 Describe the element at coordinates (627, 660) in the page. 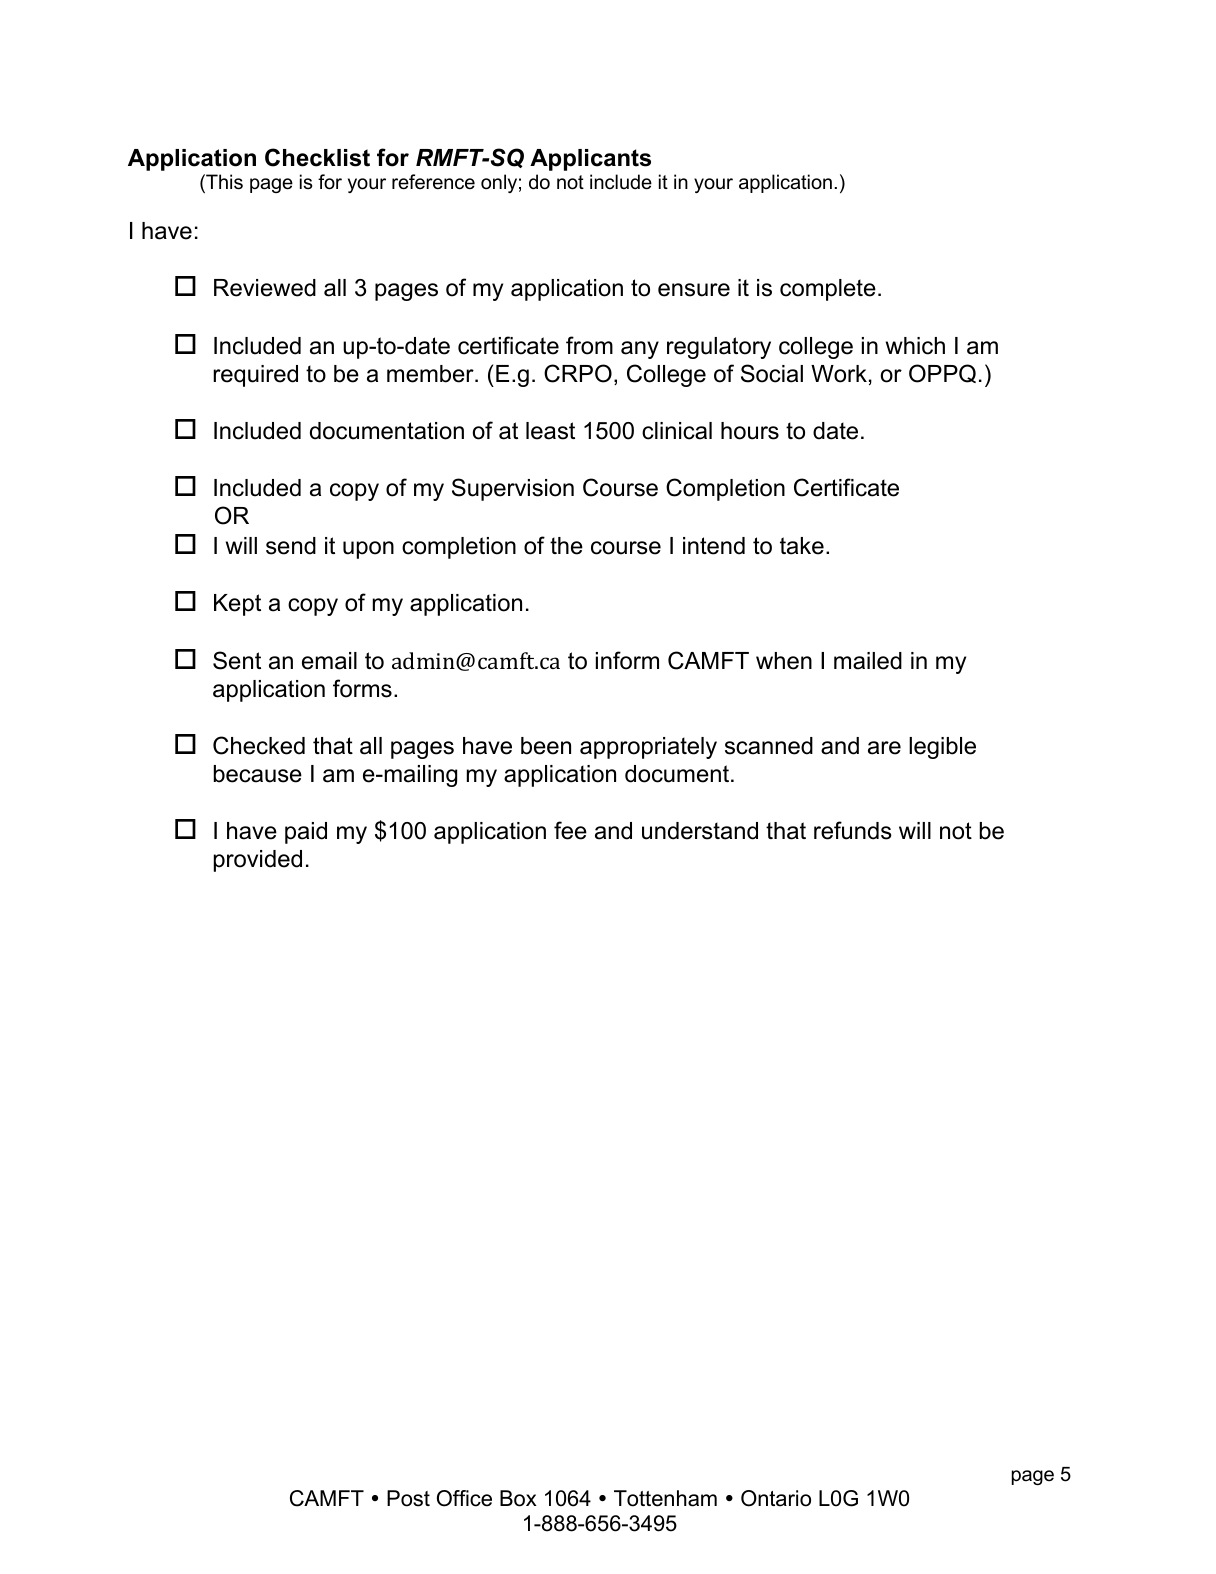

I see `inform` at that location.
